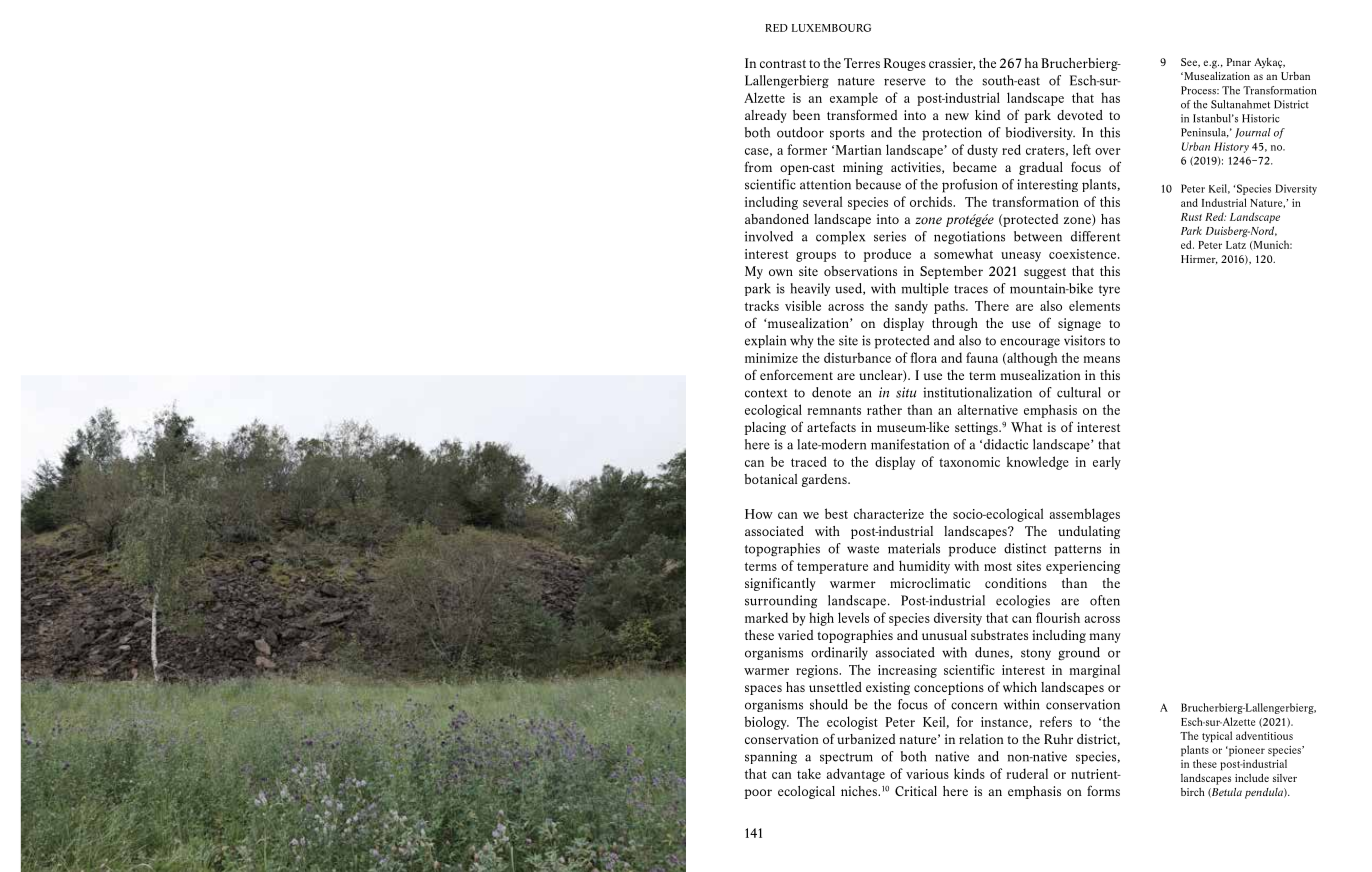 The height and width of the page is (872, 1372). Describe the element at coordinates (1089, 532) in the page. I see `undulating` at that location.
